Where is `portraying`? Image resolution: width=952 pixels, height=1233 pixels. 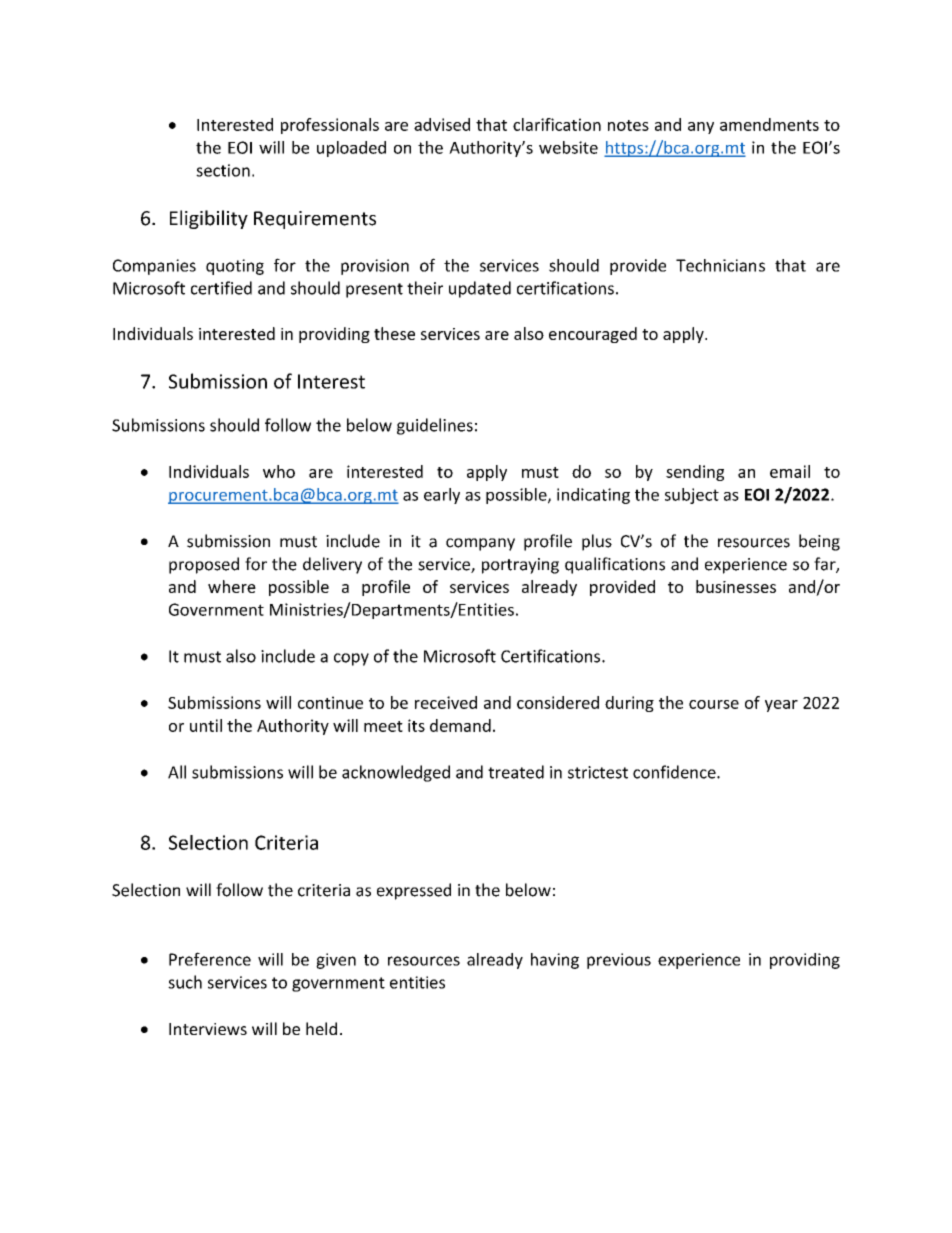 portraying is located at coordinates (520, 566).
